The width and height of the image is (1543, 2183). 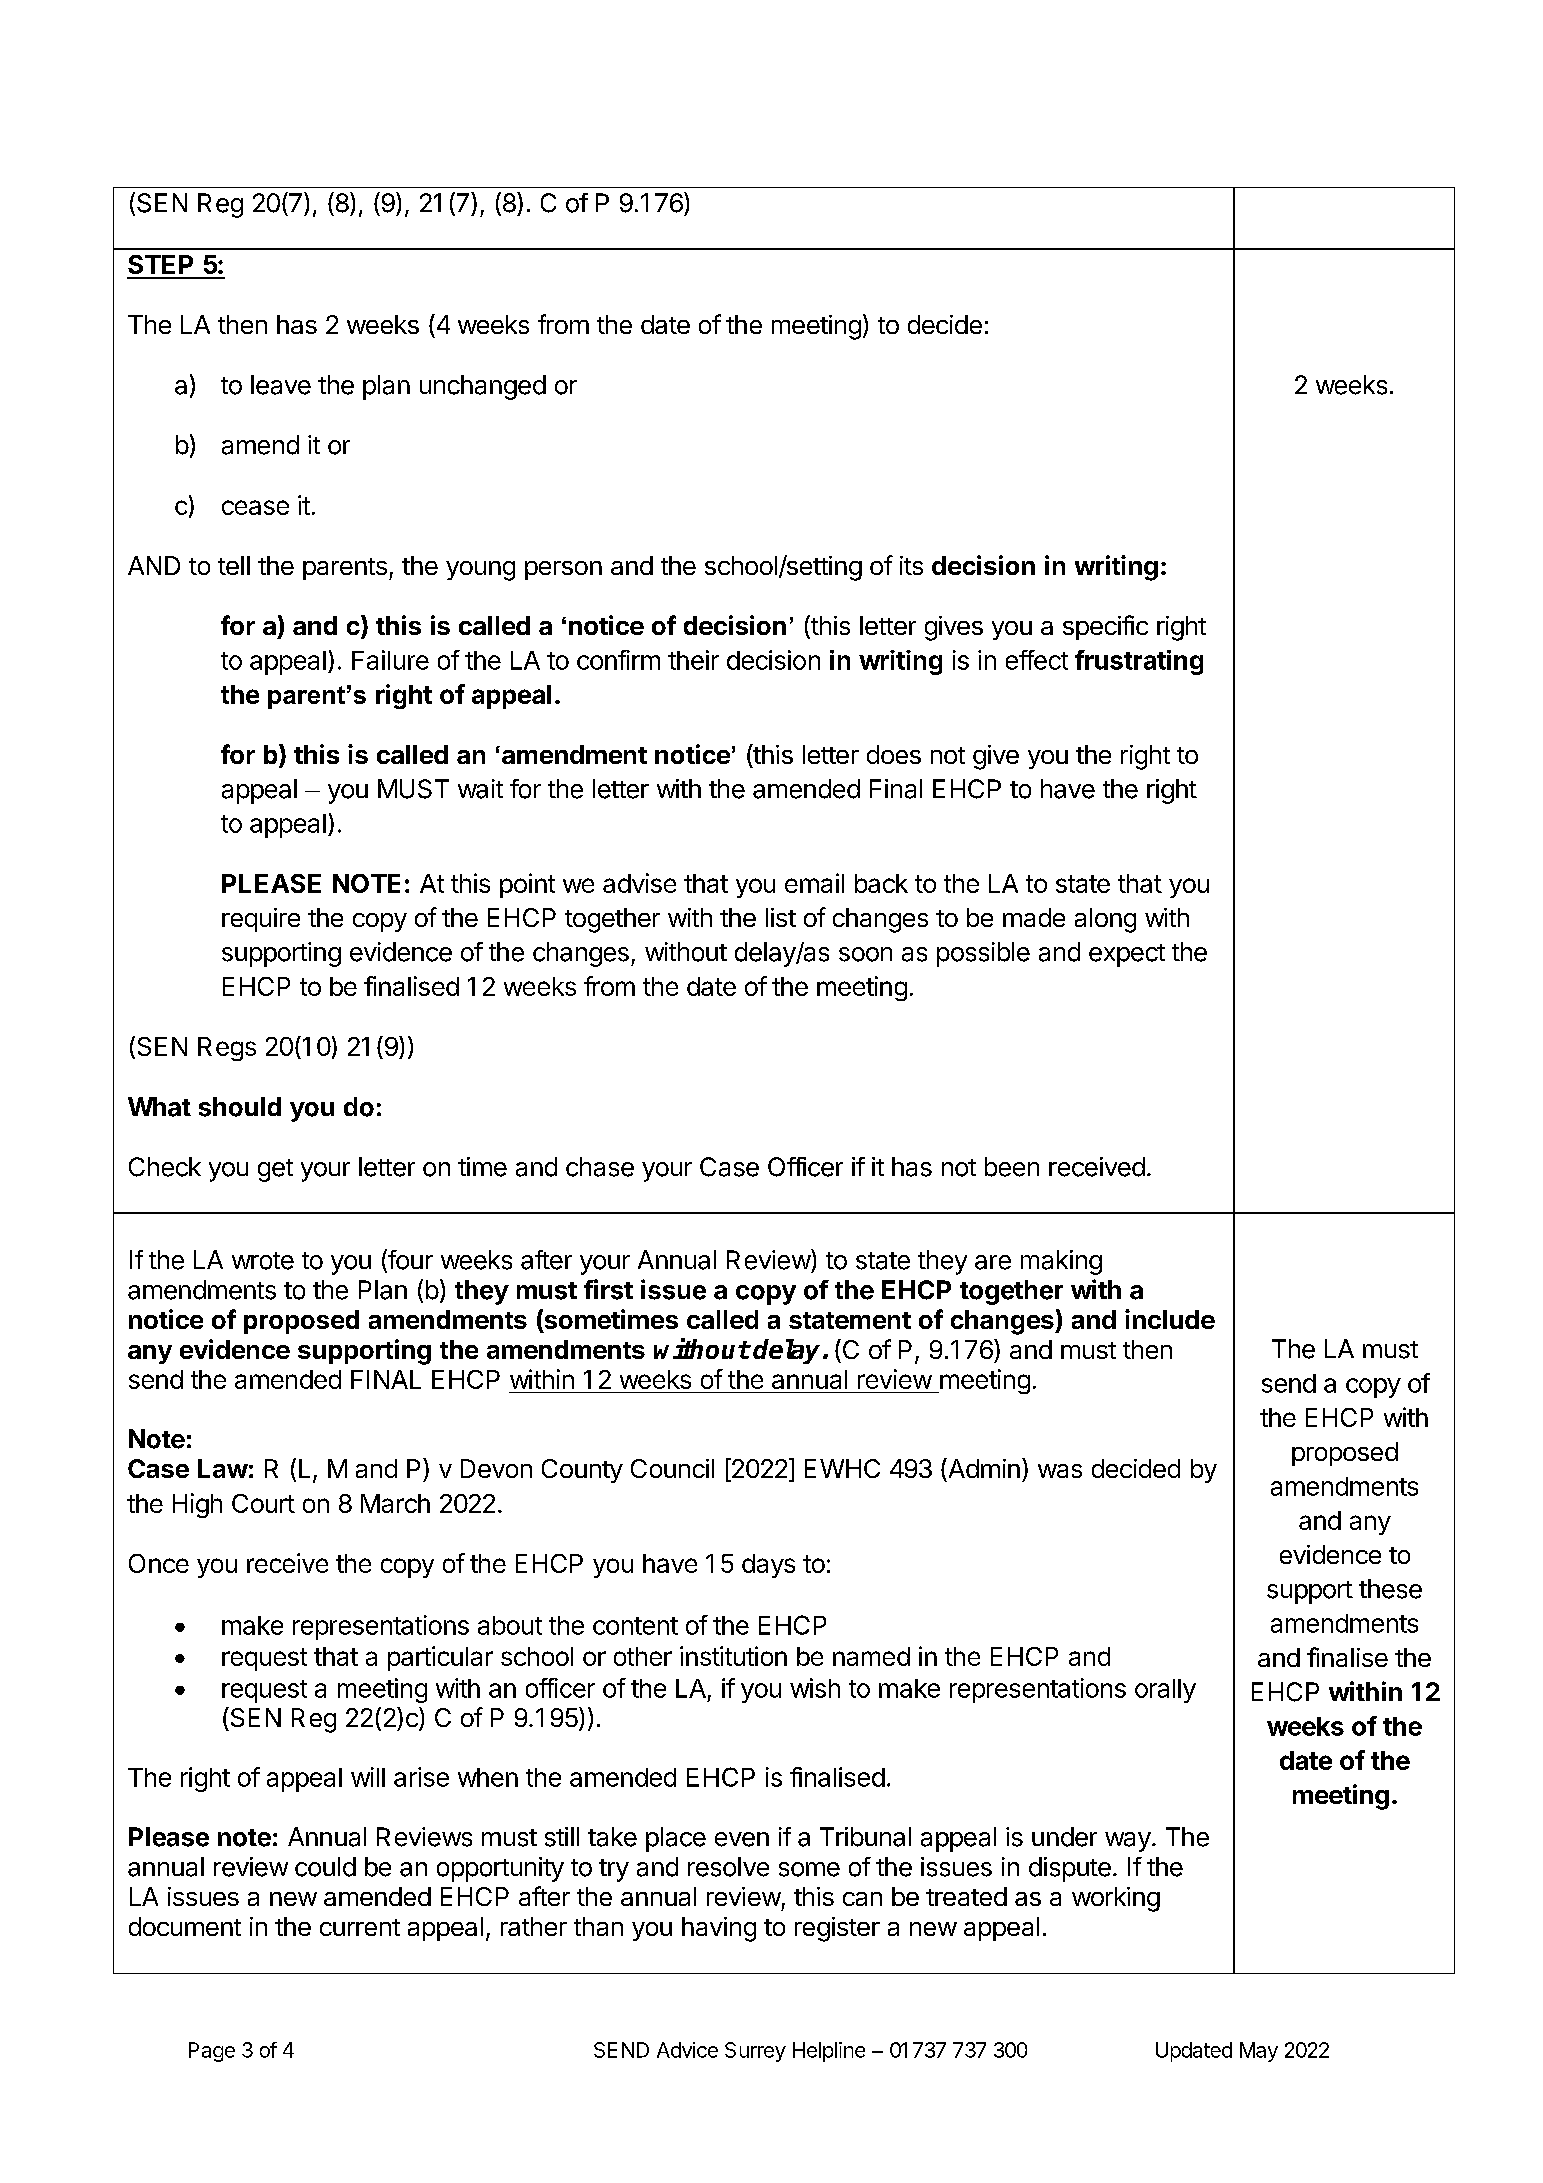 What do you see at coordinates (1127, 955) in the image?
I see `expect` at bounding box center [1127, 955].
